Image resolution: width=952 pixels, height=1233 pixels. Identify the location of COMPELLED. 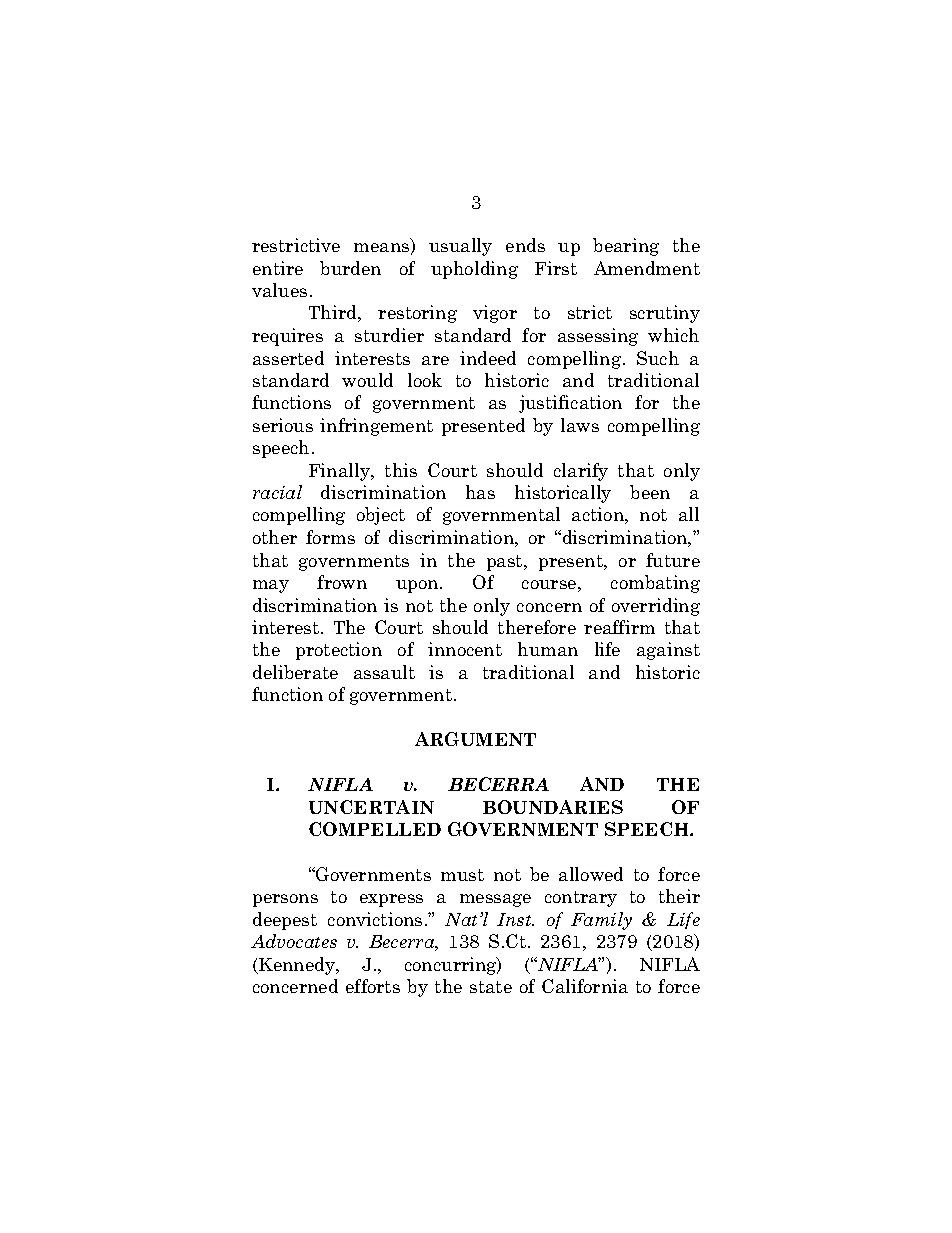
(375, 829).
